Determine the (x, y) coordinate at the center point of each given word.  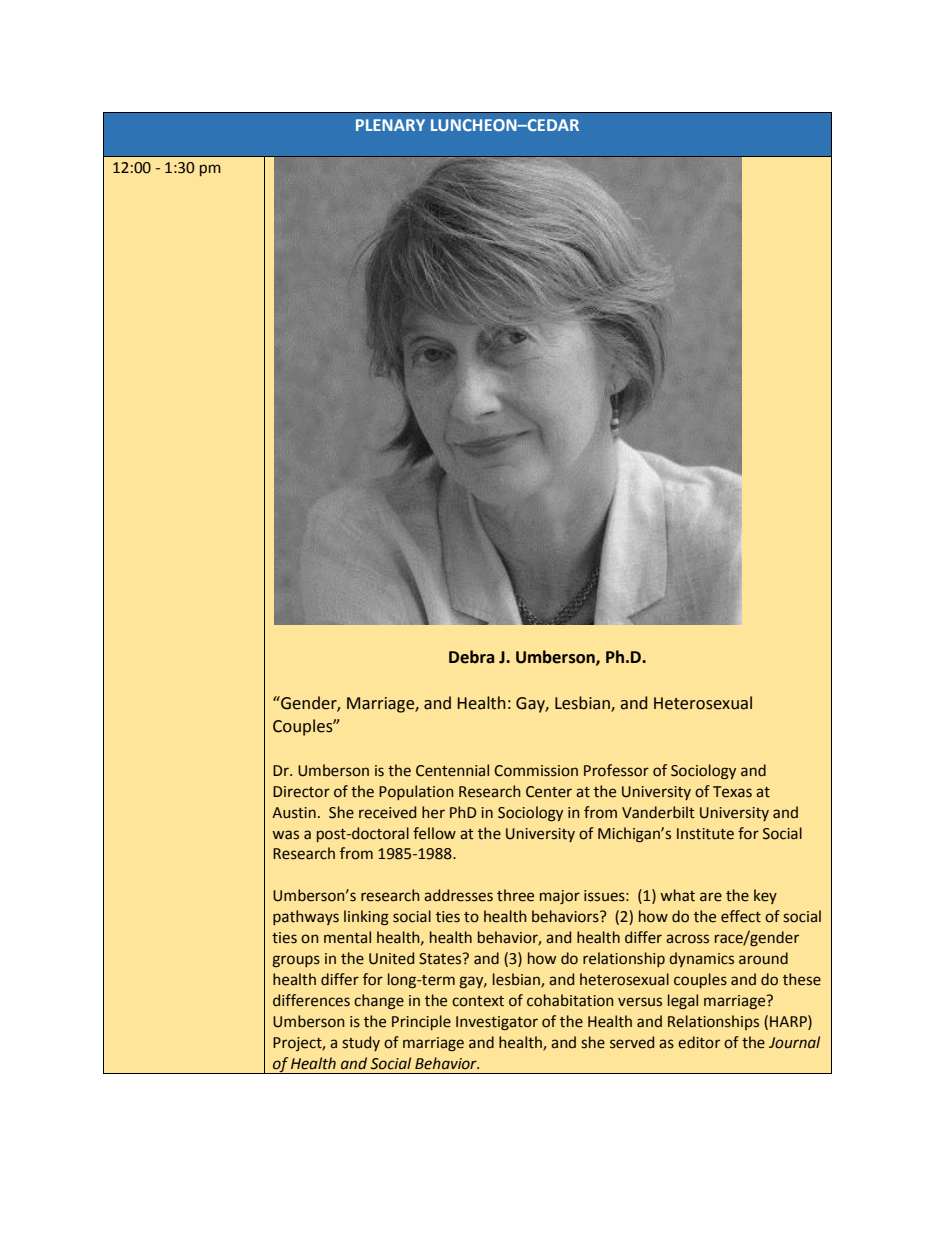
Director (301, 792)
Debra (471, 657)
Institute (705, 834)
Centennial (452, 770)
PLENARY (390, 125)
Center (549, 792)
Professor (616, 770)
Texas (732, 792)
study (361, 1043)
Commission (536, 771)
